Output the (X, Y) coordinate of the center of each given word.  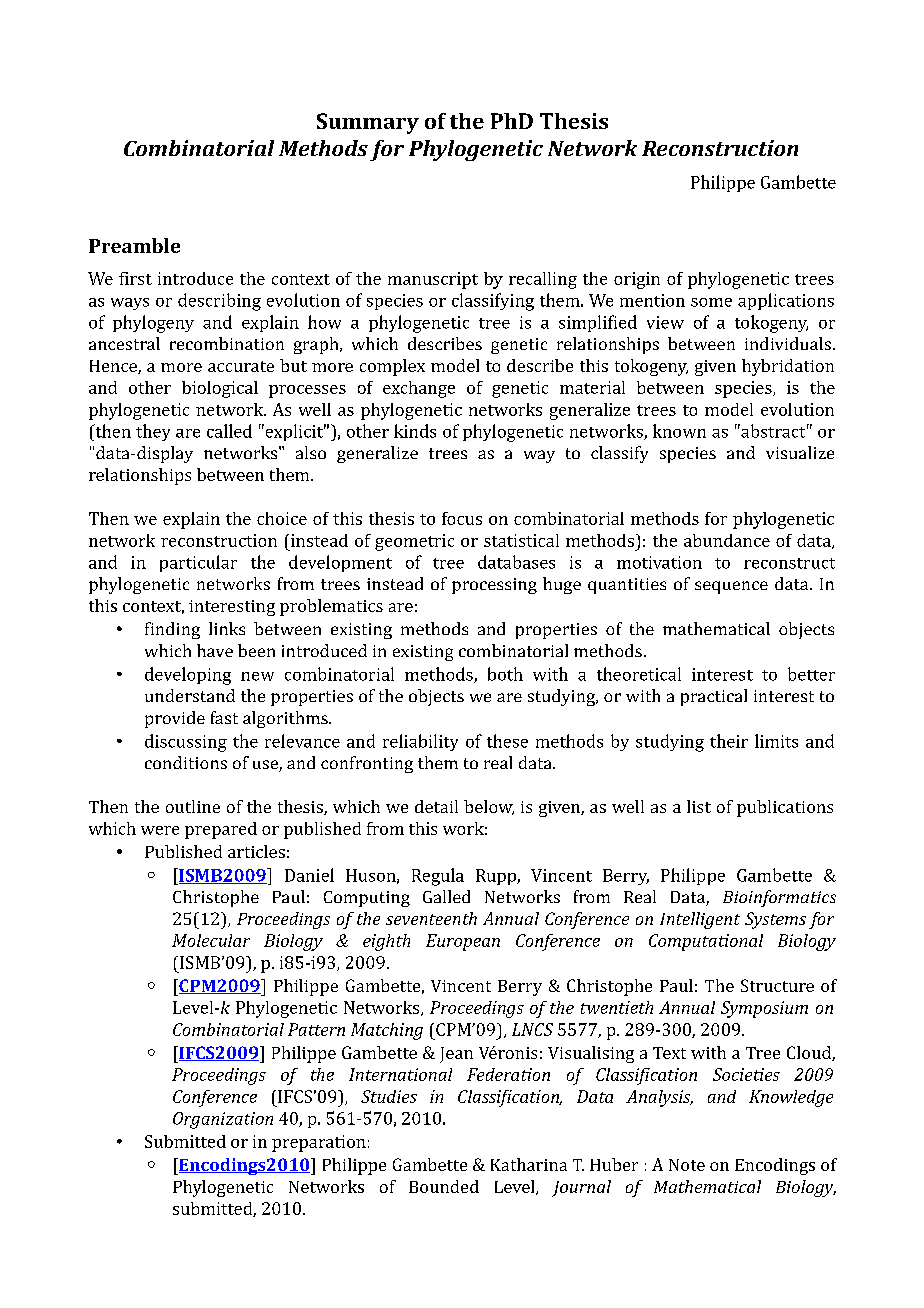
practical (714, 697)
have (215, 650)
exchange (419, 389)
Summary (368, 123)
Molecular (211, 940)
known (679, 431)
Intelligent (700, 920)
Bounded (444, 1186)
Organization (223, 1120)
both (505, 674)
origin (637, 280)
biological (220, 389)
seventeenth (431, 918)
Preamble (134, 245)
